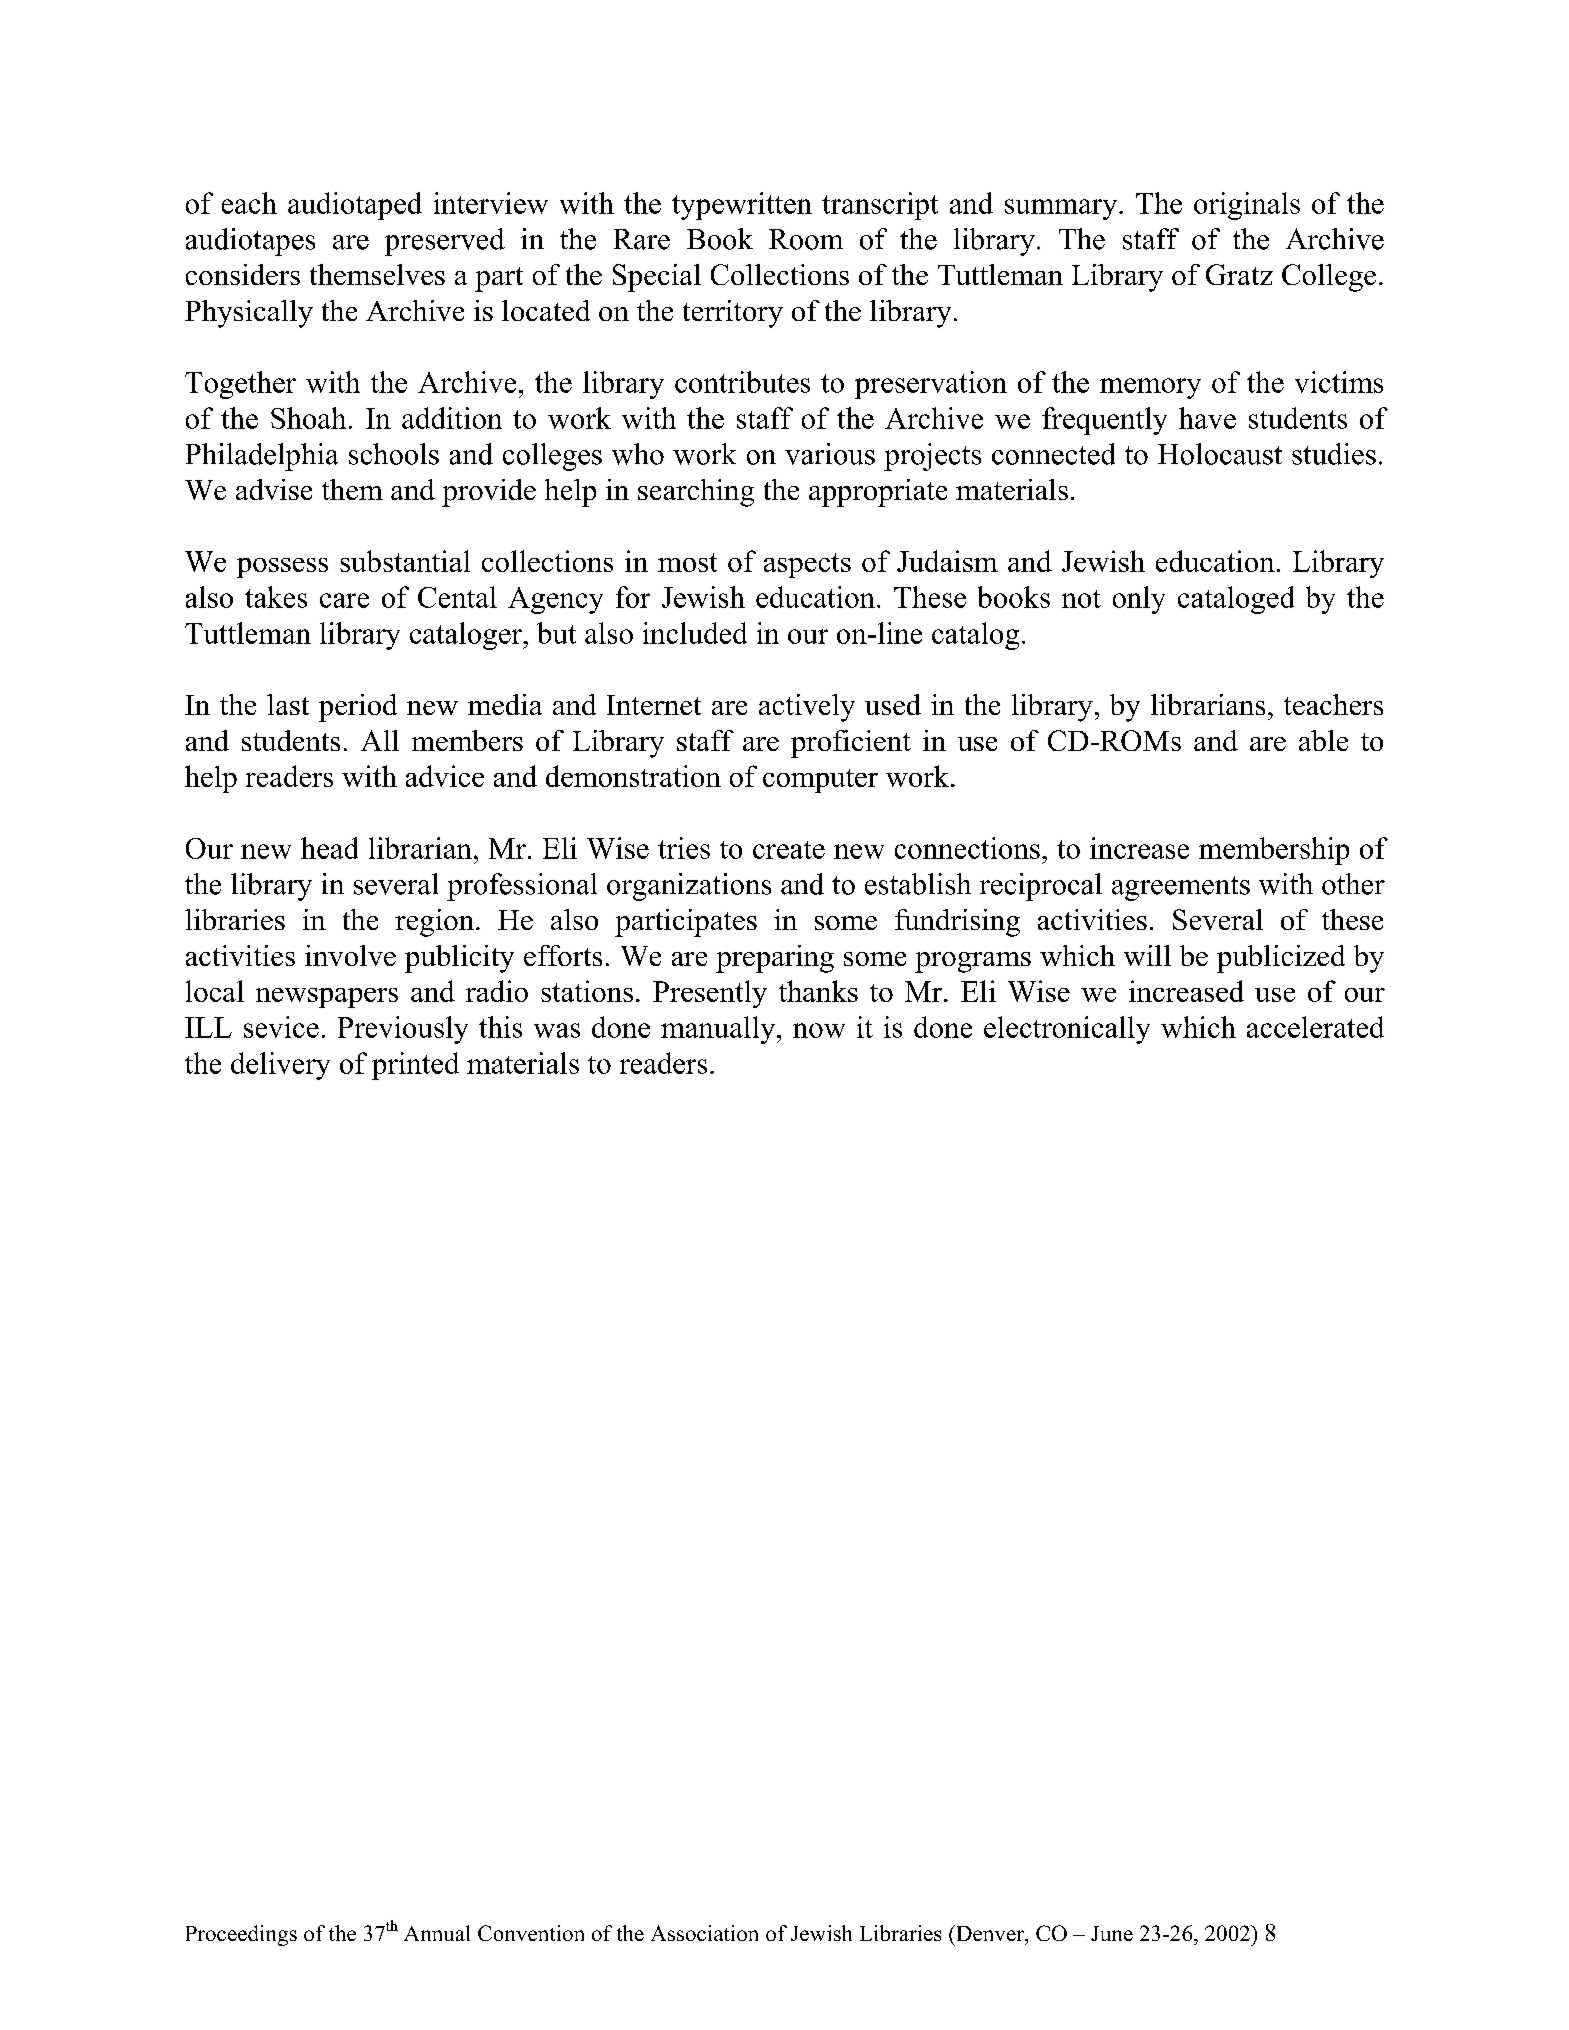 The image size is (1569, 2030). What do you see at coordinates (704, 1933) in the page?
I see `Association` at bounding box center [704, 1933].
